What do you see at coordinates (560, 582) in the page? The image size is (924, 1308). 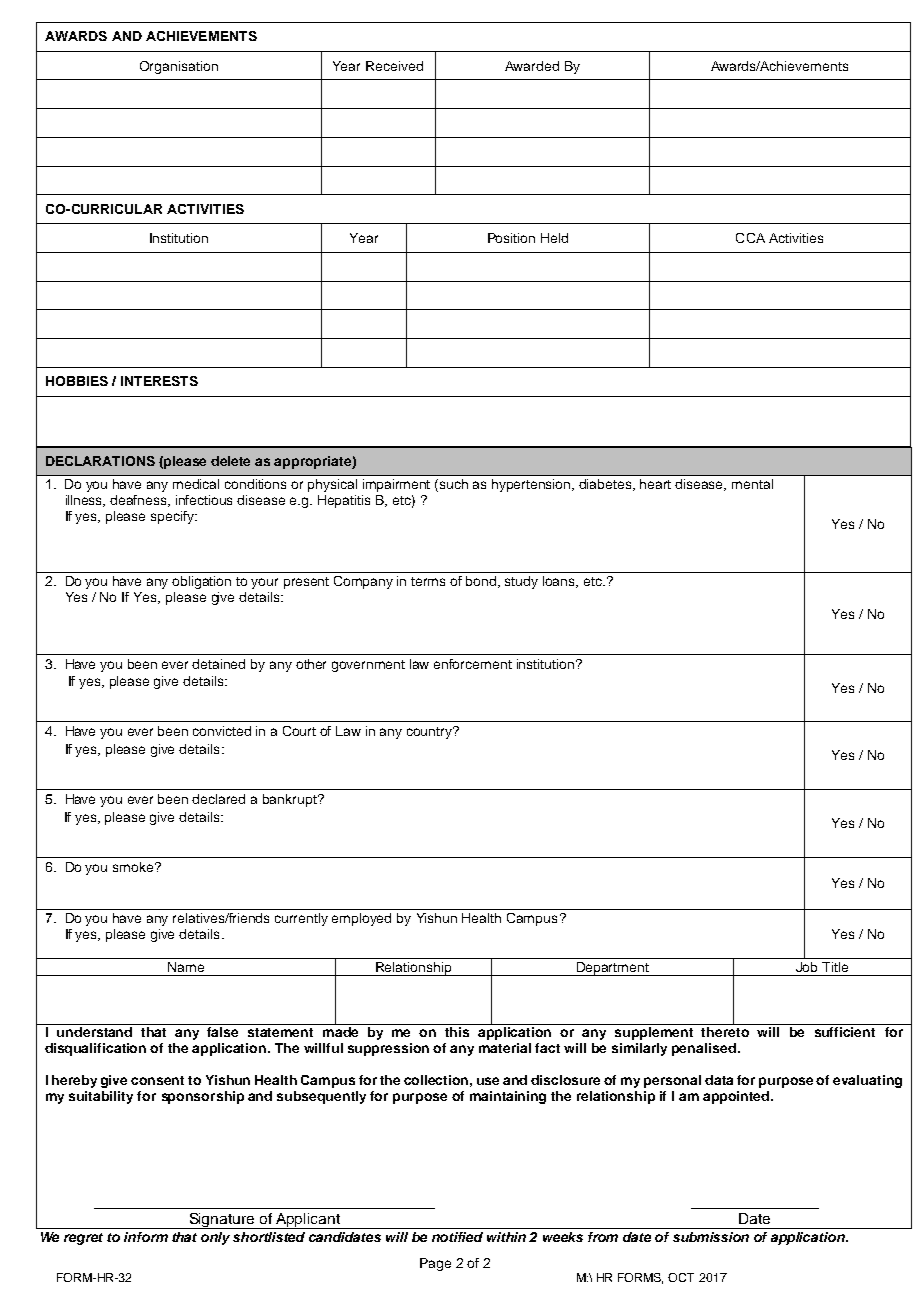 I see `loans` at bounding box center [560, 582].
